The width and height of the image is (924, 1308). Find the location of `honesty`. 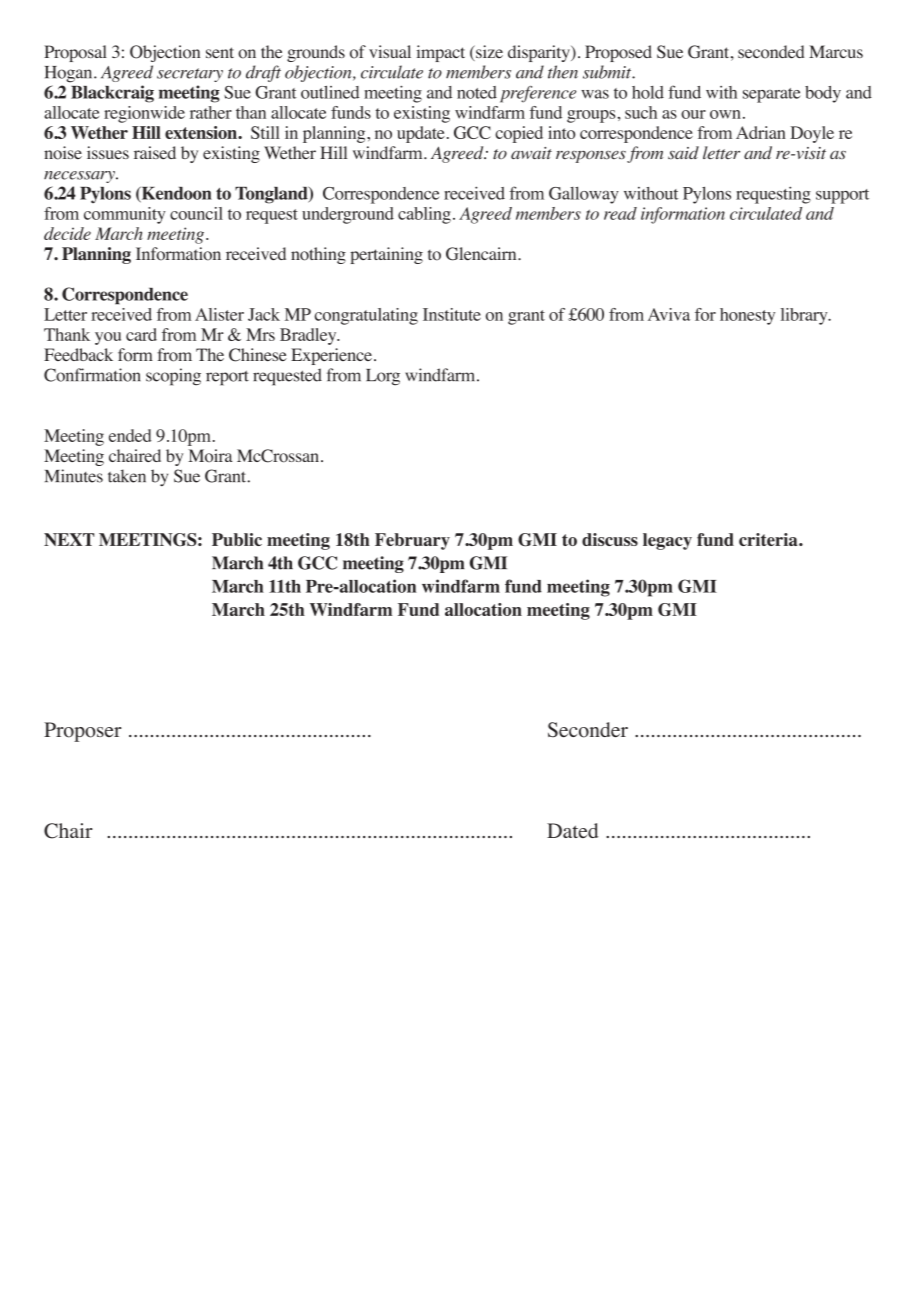

honesty is located at coordinates (747, 316).
